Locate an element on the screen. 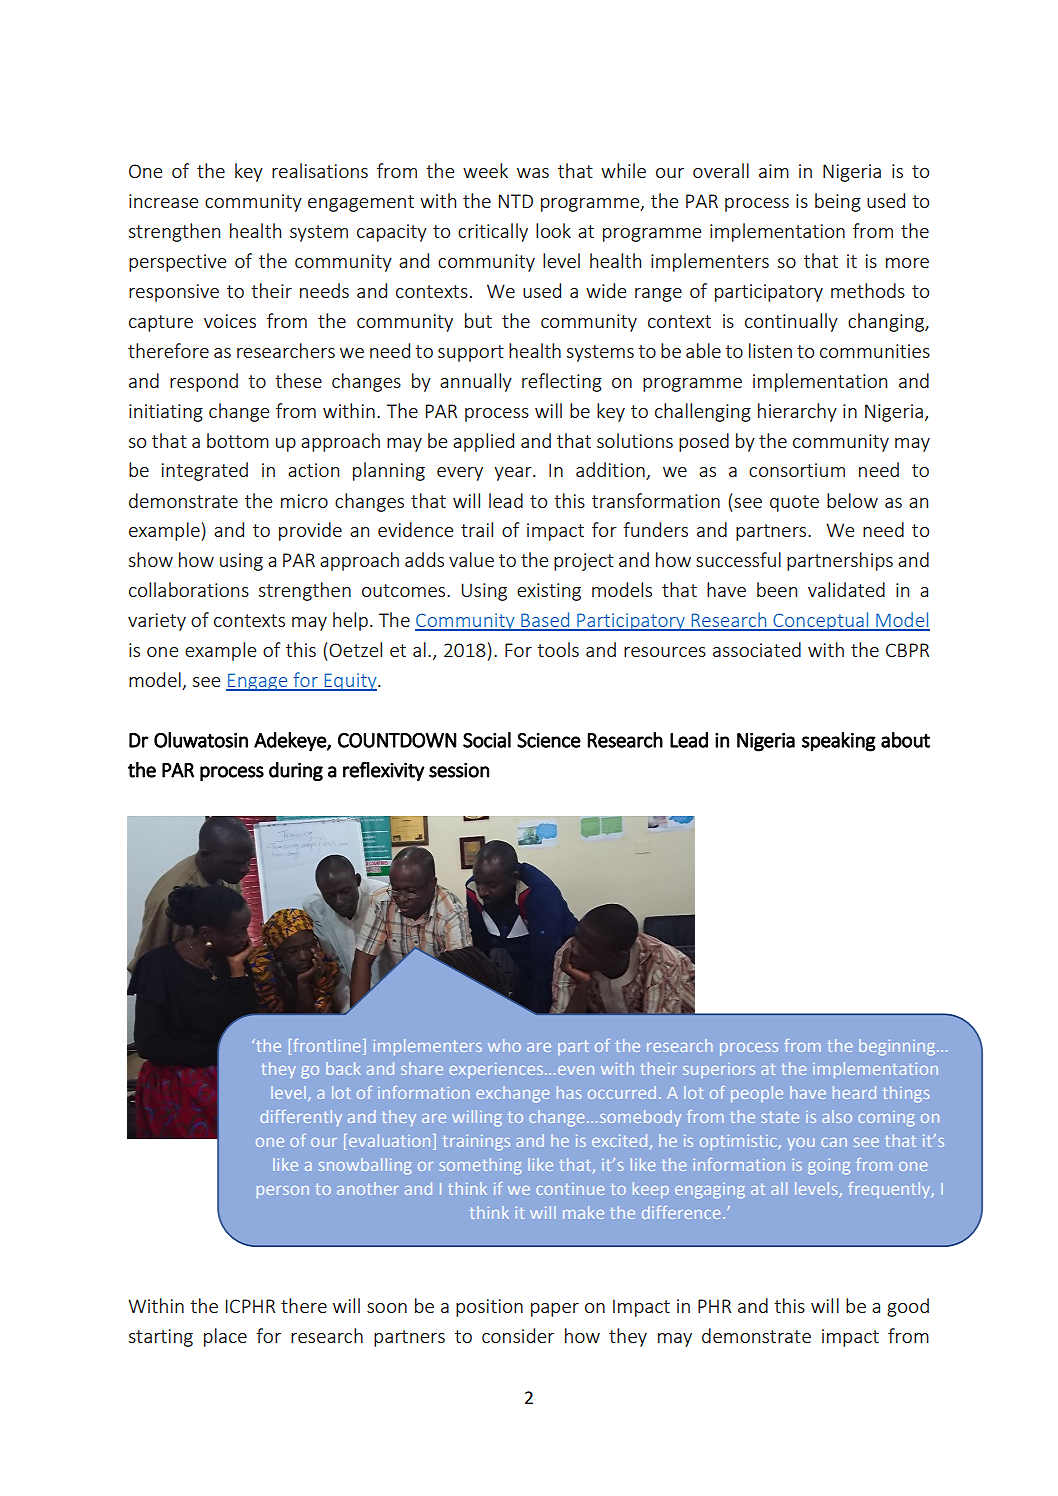 Image resolution: width=1058 pixels, height=1496 pixels. tools is located at coordinates (558, 649).
